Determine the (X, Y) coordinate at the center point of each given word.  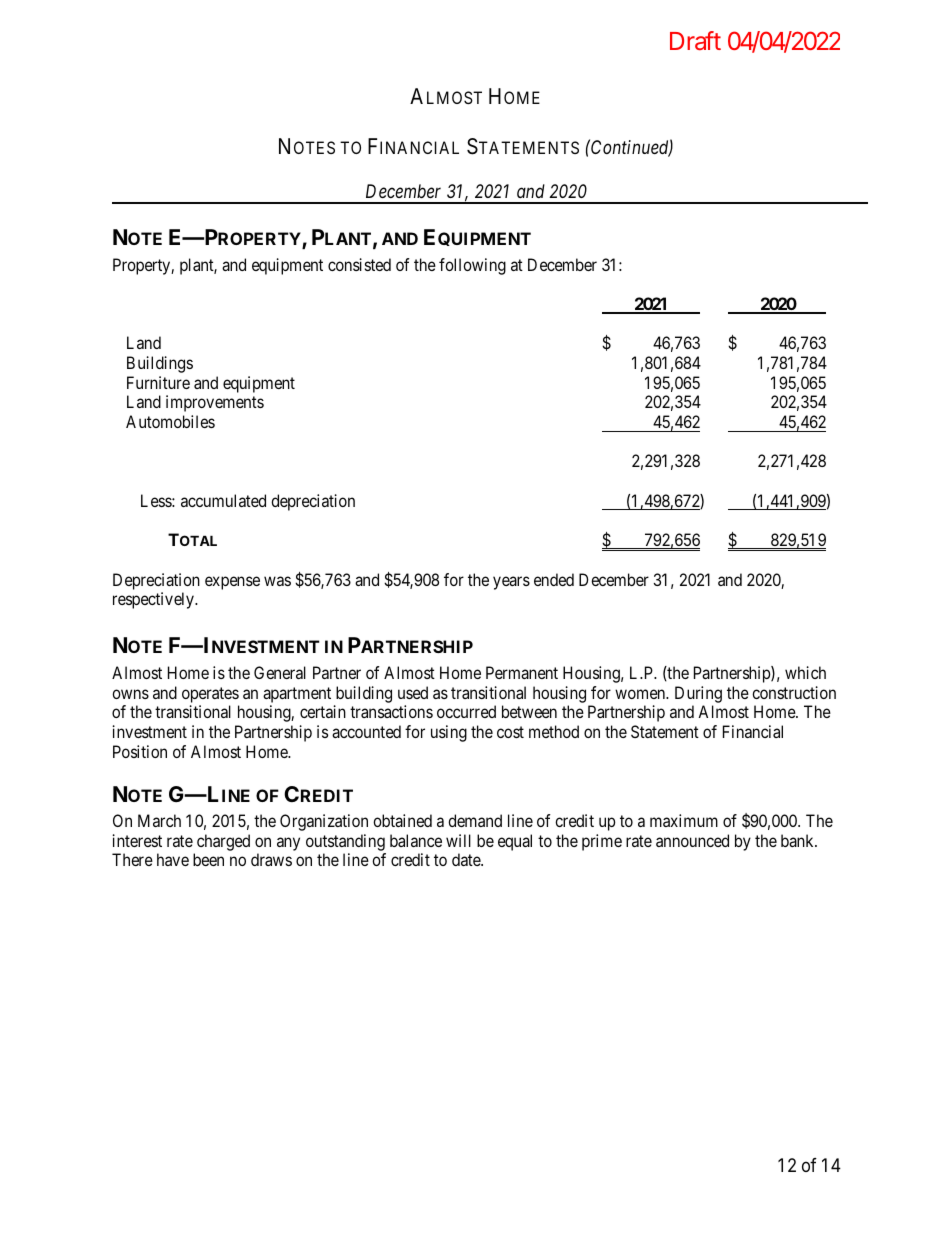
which (805, 672)
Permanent (522, 672)
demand (475, 820)
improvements (215, 403)
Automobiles (170, 421)
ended (554, 579)
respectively (154, 600)
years (511, 583)
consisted (359, 264)
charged (223, 842)
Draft (695, 40)
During (698, 694)
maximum (684, 820)
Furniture (158, 382)
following (472, 266)
